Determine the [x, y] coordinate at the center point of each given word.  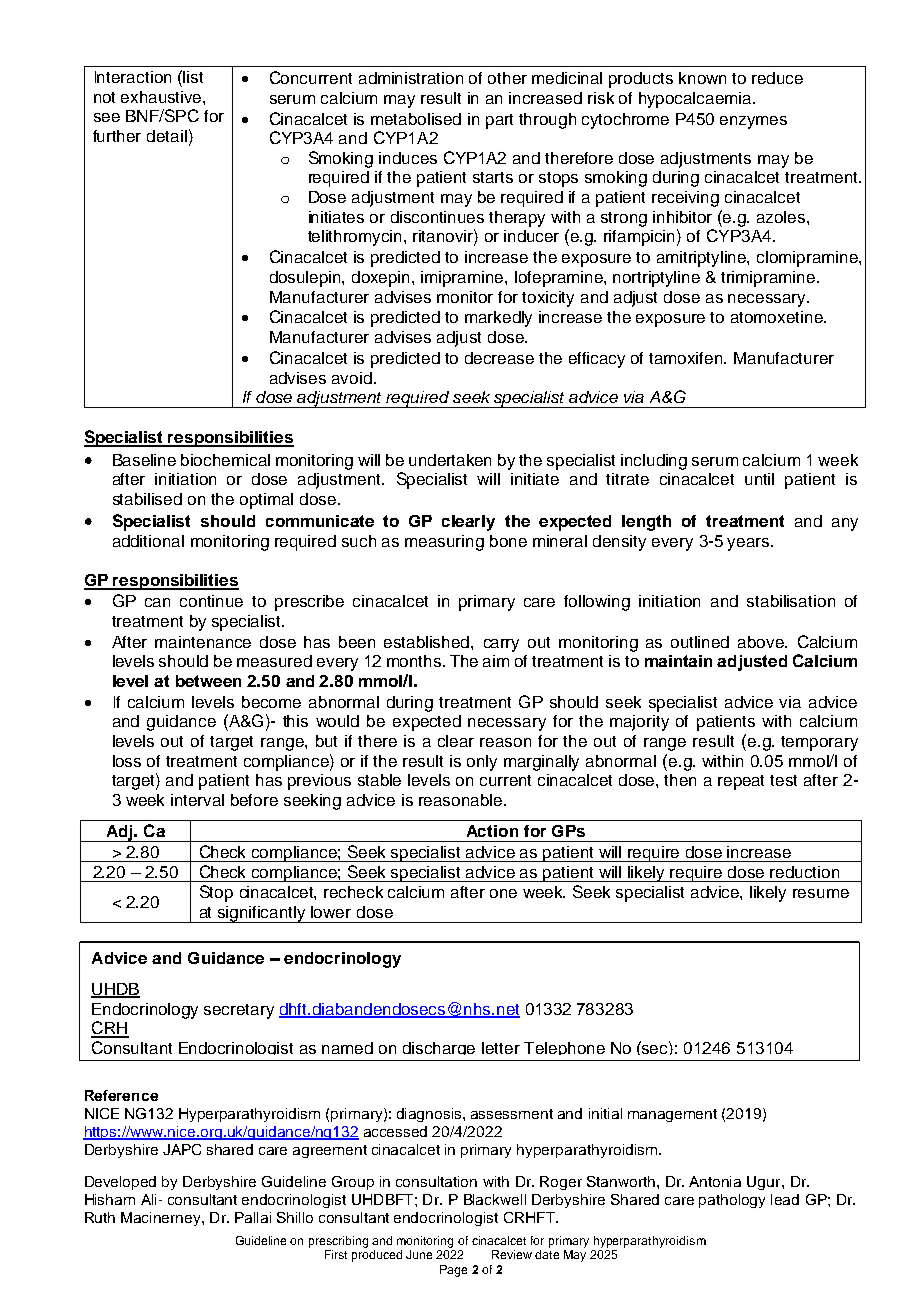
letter [501, 1048]
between [208, 681]
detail [167, 136]
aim [496, 661]
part [499, 121]
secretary [239, 1011]
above [762, 642]
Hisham [110, 1199]
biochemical [225, 460]
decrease [499, 358]
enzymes [753, 122]
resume [821, 893]
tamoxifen [687, 358]
